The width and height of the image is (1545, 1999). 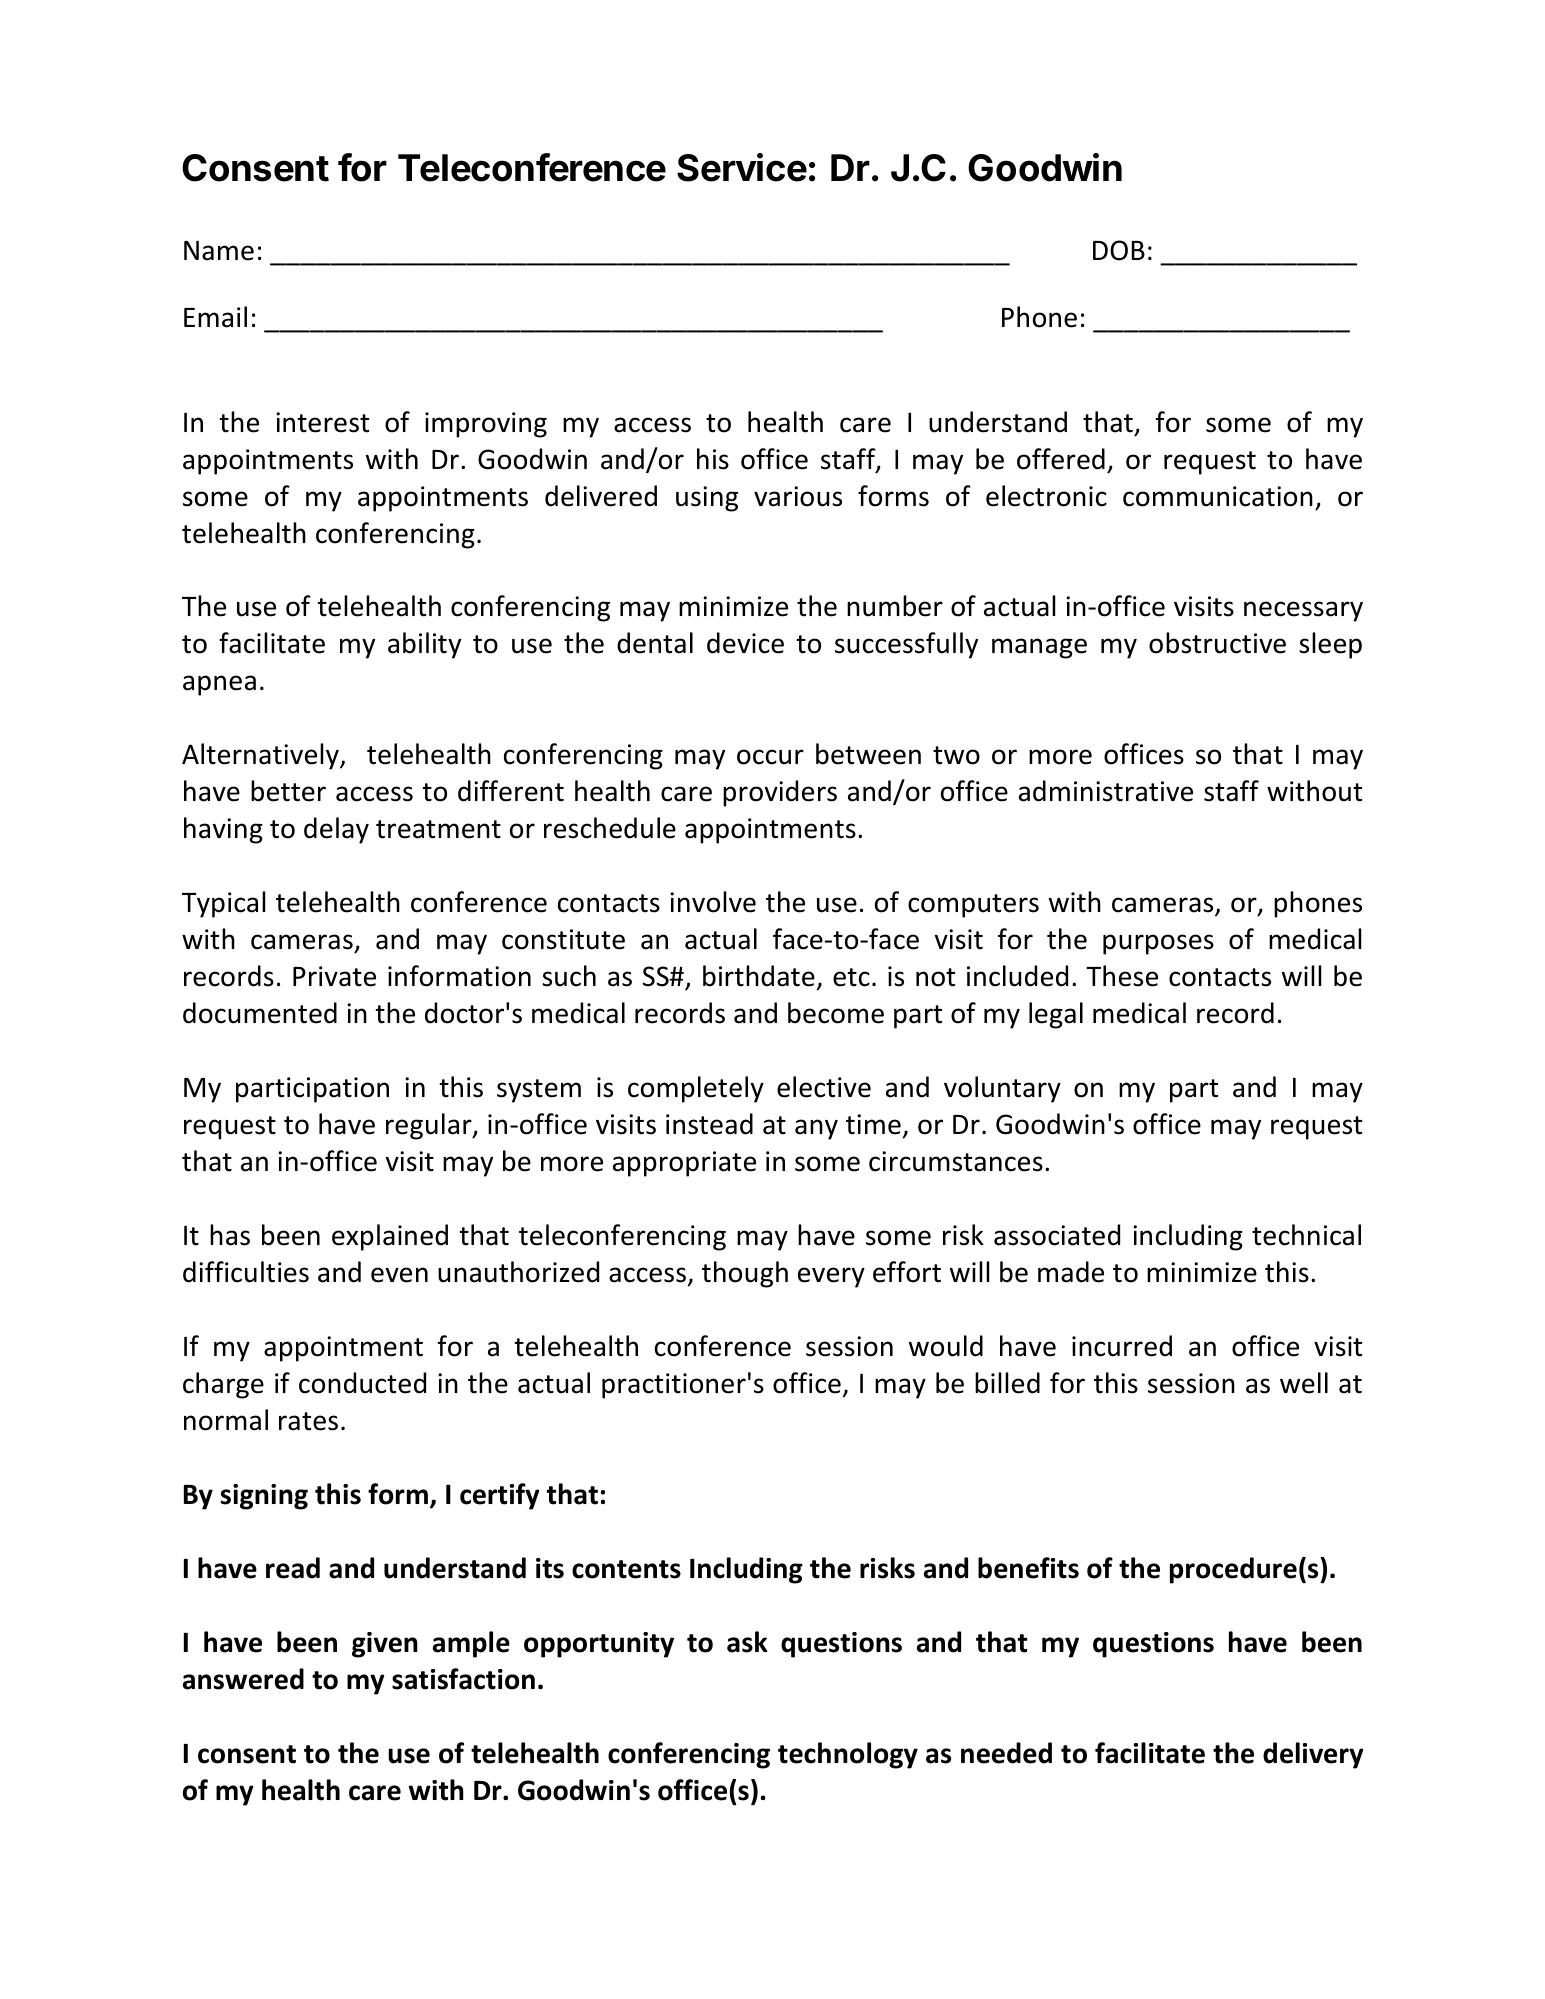 What do you see at coordinates (745, 1274) in the image?
I see `though` at bounding box center [745, 1274].
